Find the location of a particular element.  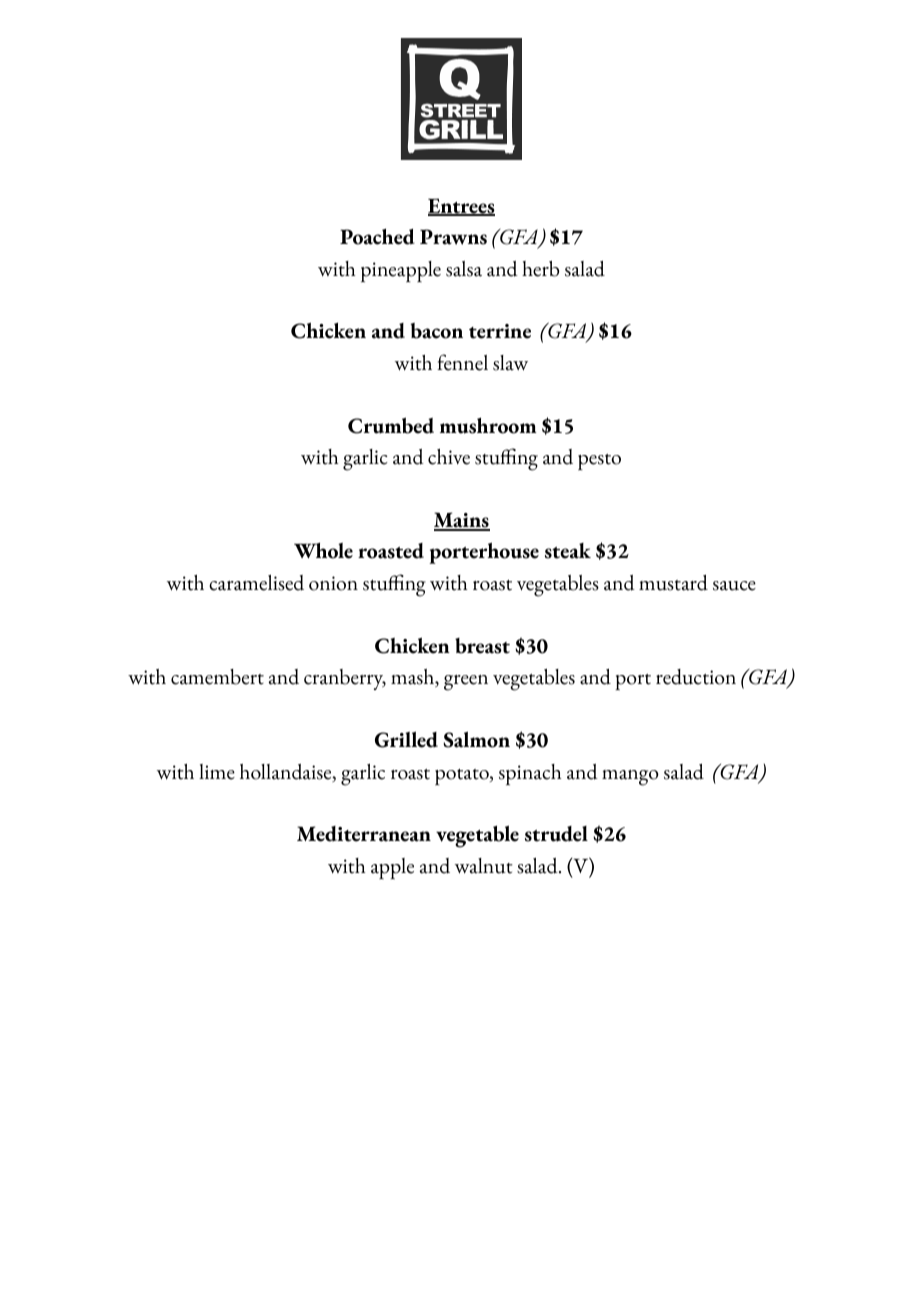

Prawns is located at coordinates (453, 237).
